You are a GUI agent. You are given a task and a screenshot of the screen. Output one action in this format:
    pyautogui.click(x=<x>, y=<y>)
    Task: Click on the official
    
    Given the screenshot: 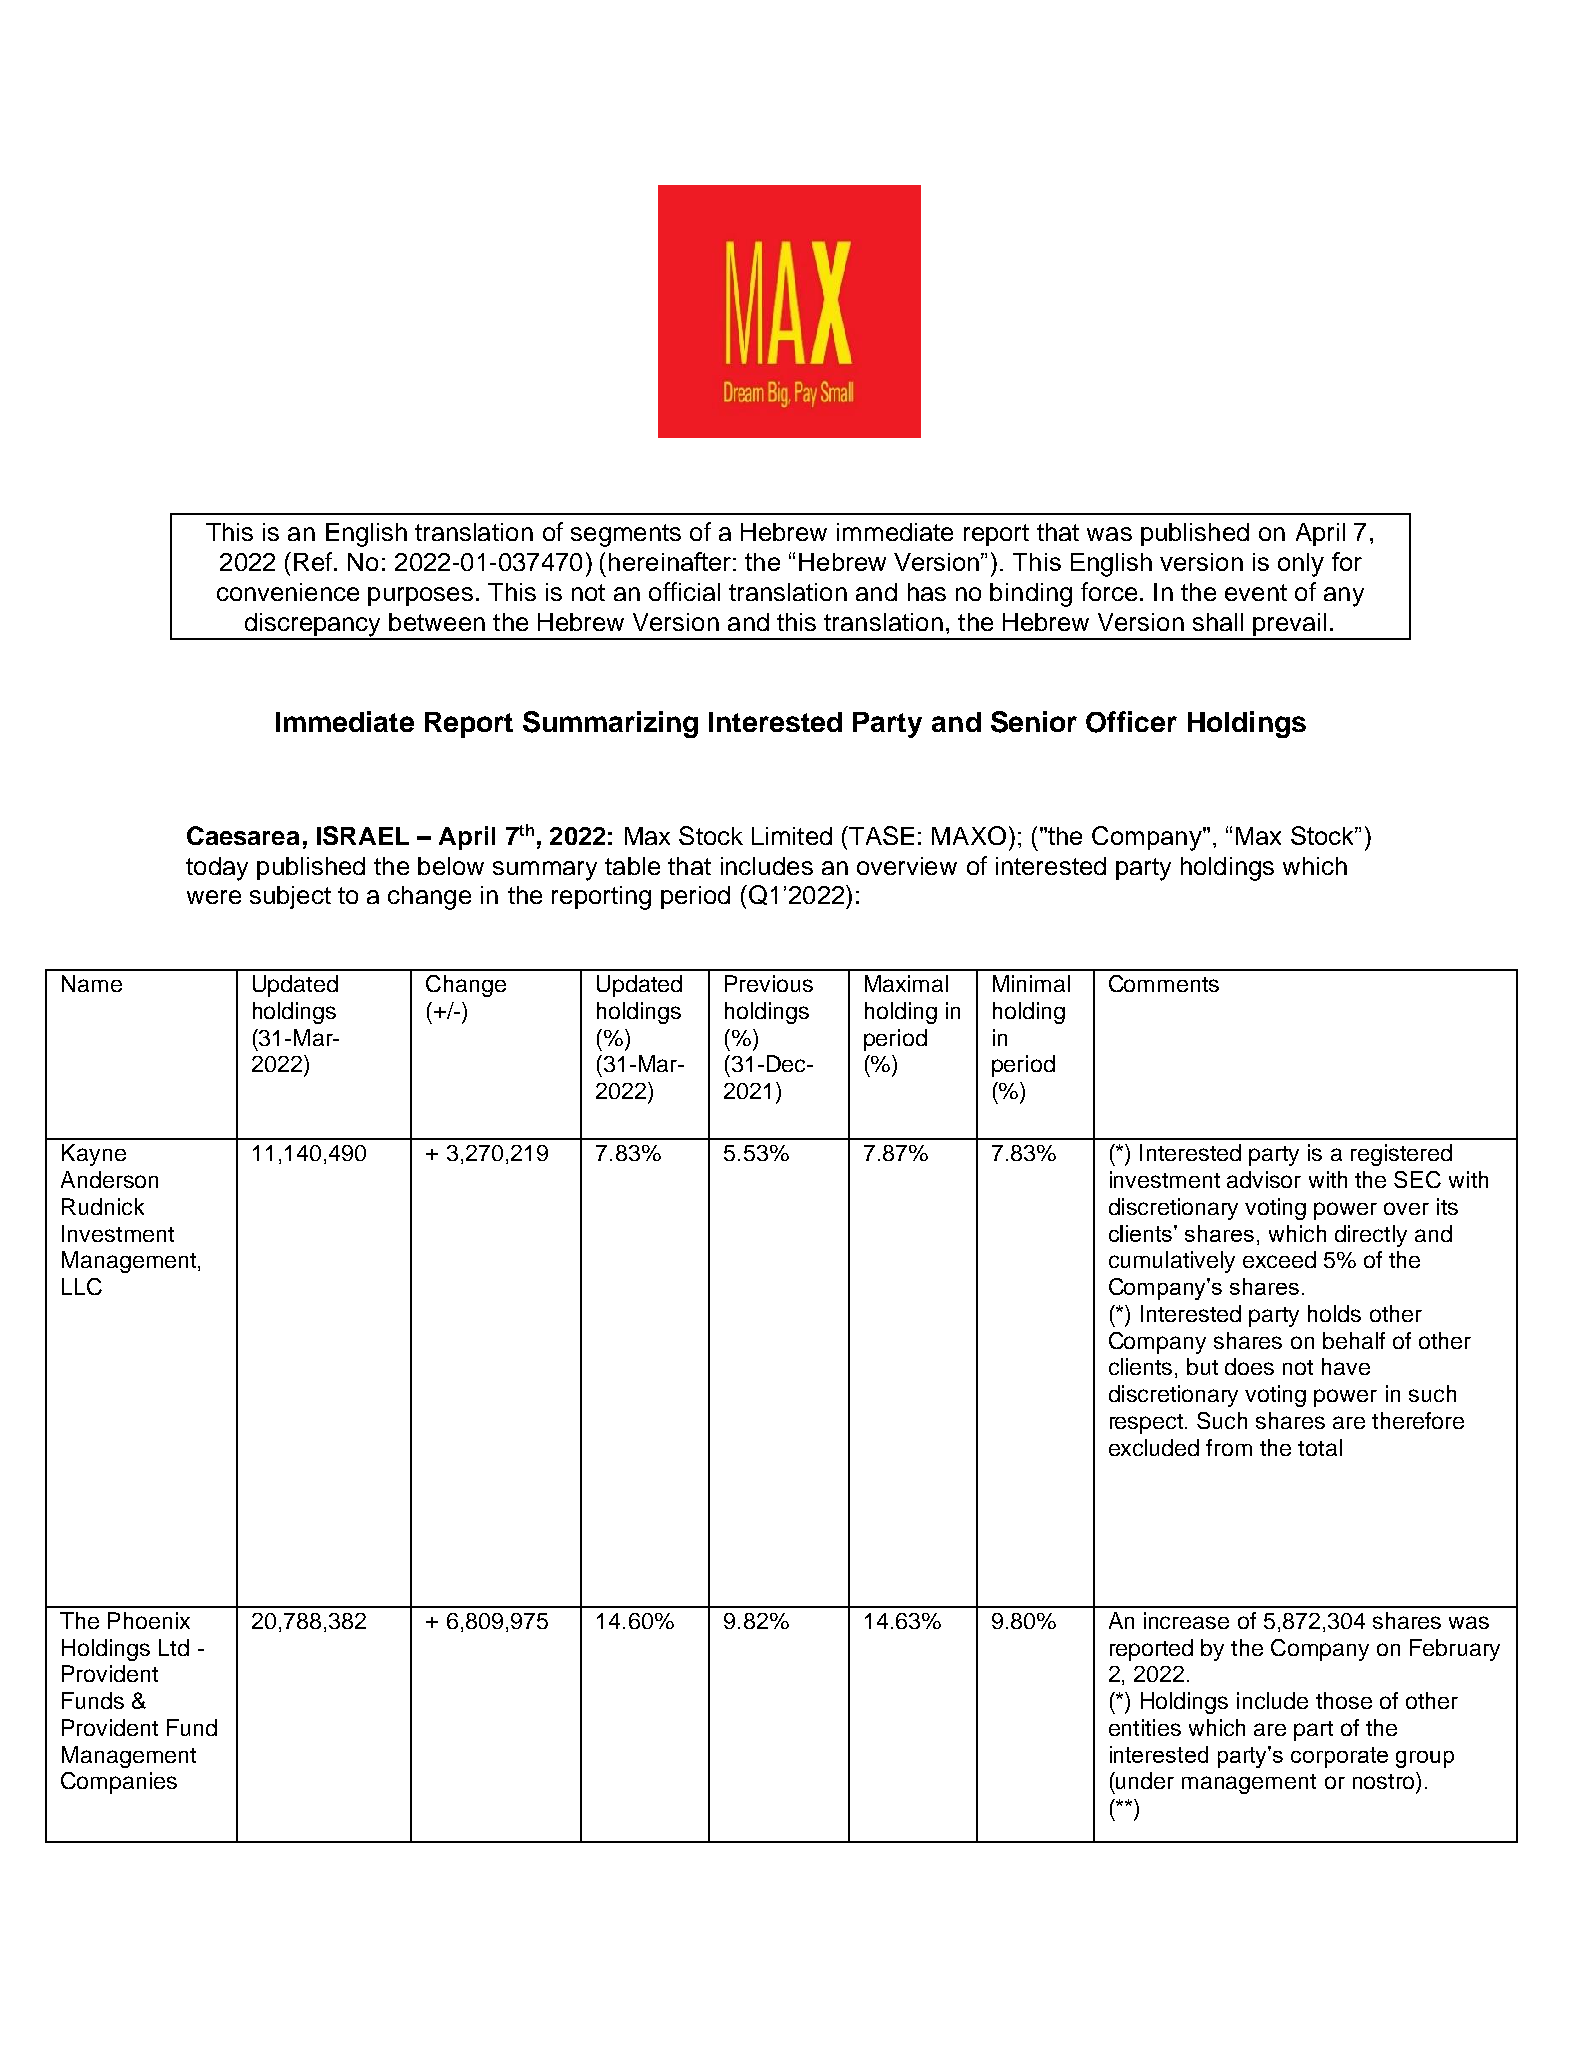 What is the action you would take?
    pyautogui.click(x=684, y=591)
